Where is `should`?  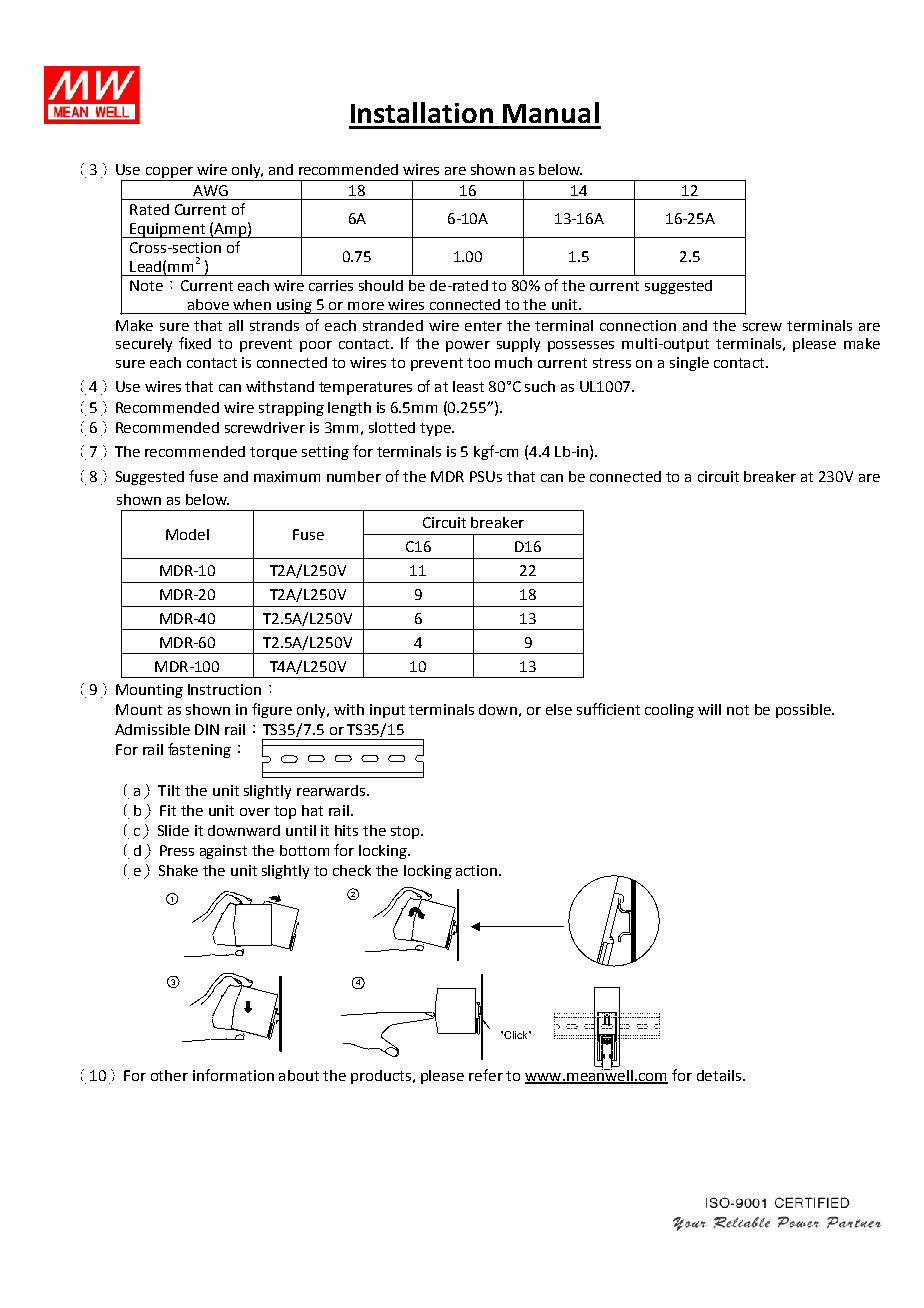 should is located at coordinates (381, 285).
